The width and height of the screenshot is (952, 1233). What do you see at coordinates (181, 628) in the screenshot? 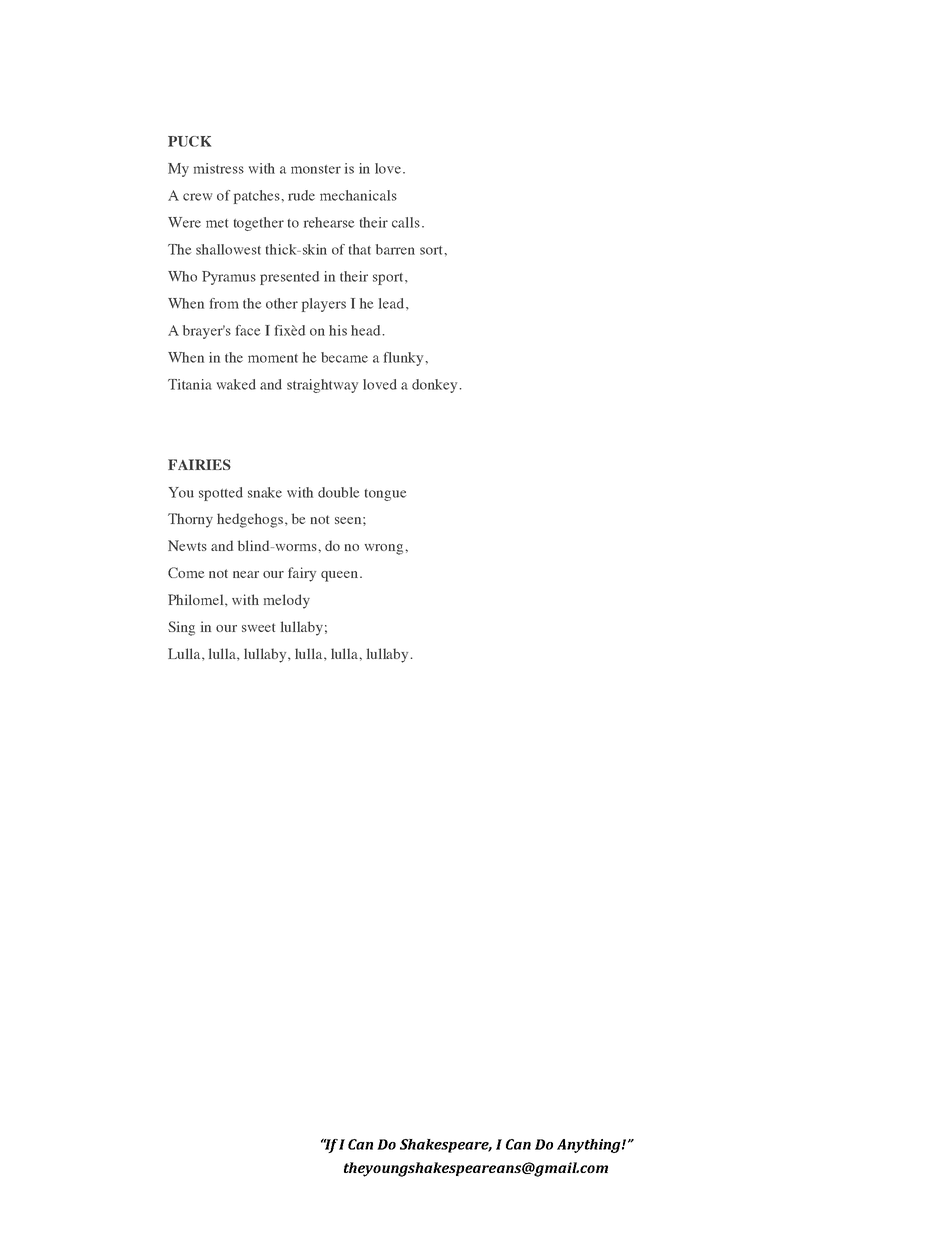
I see `Sing` at bounding box center [181, 628].
